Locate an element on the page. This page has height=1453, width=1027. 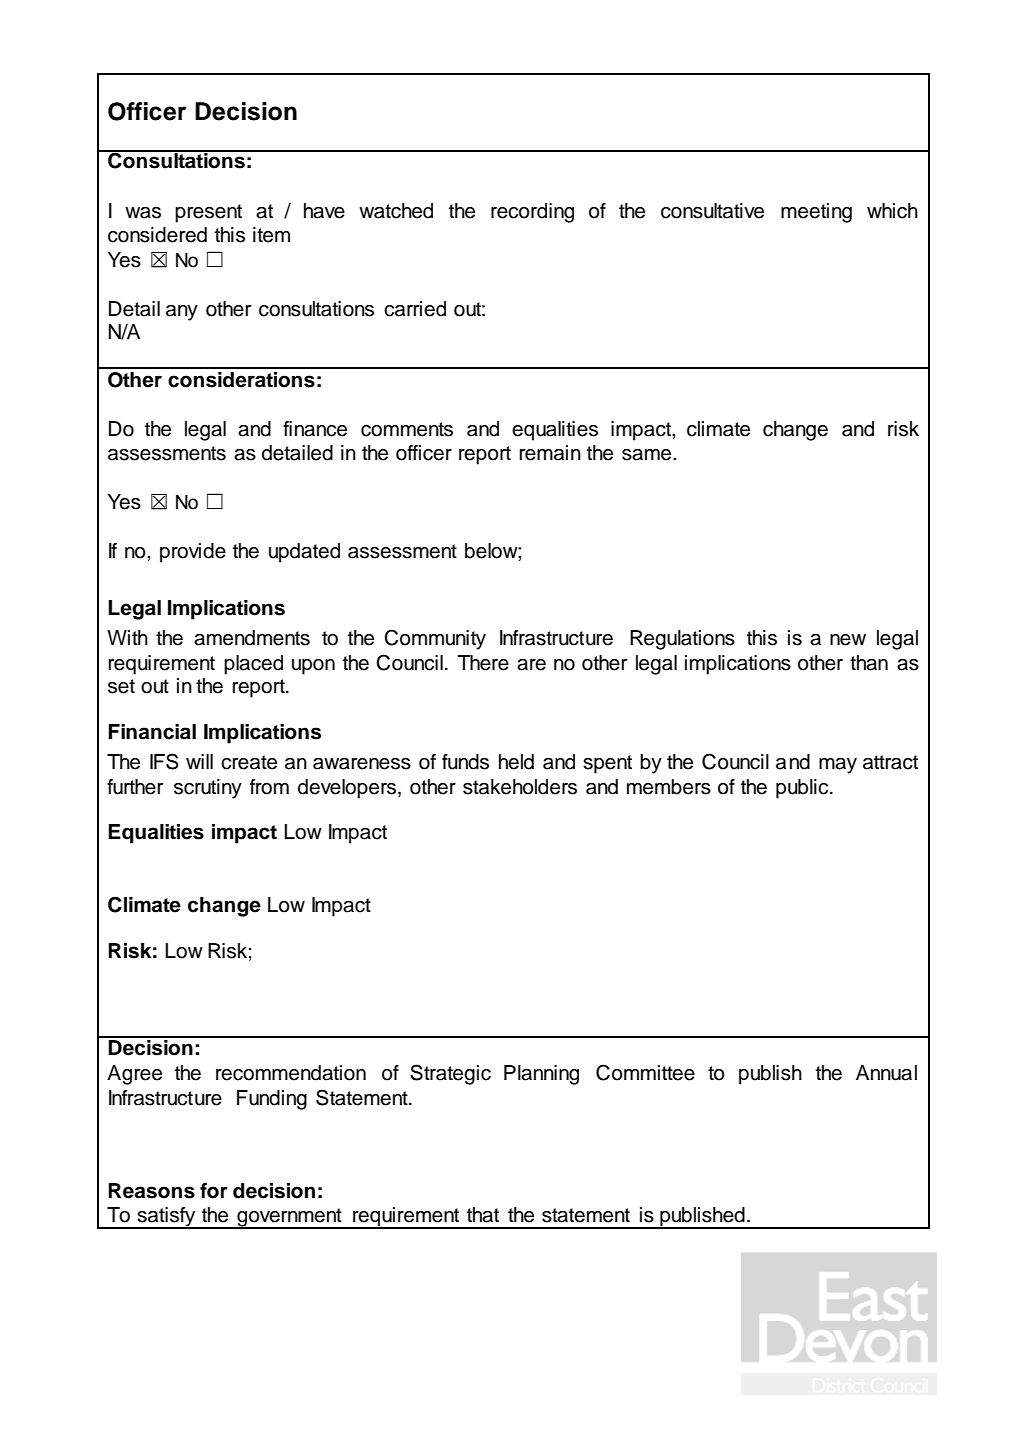
for is located at coordinates (214, 1191).
